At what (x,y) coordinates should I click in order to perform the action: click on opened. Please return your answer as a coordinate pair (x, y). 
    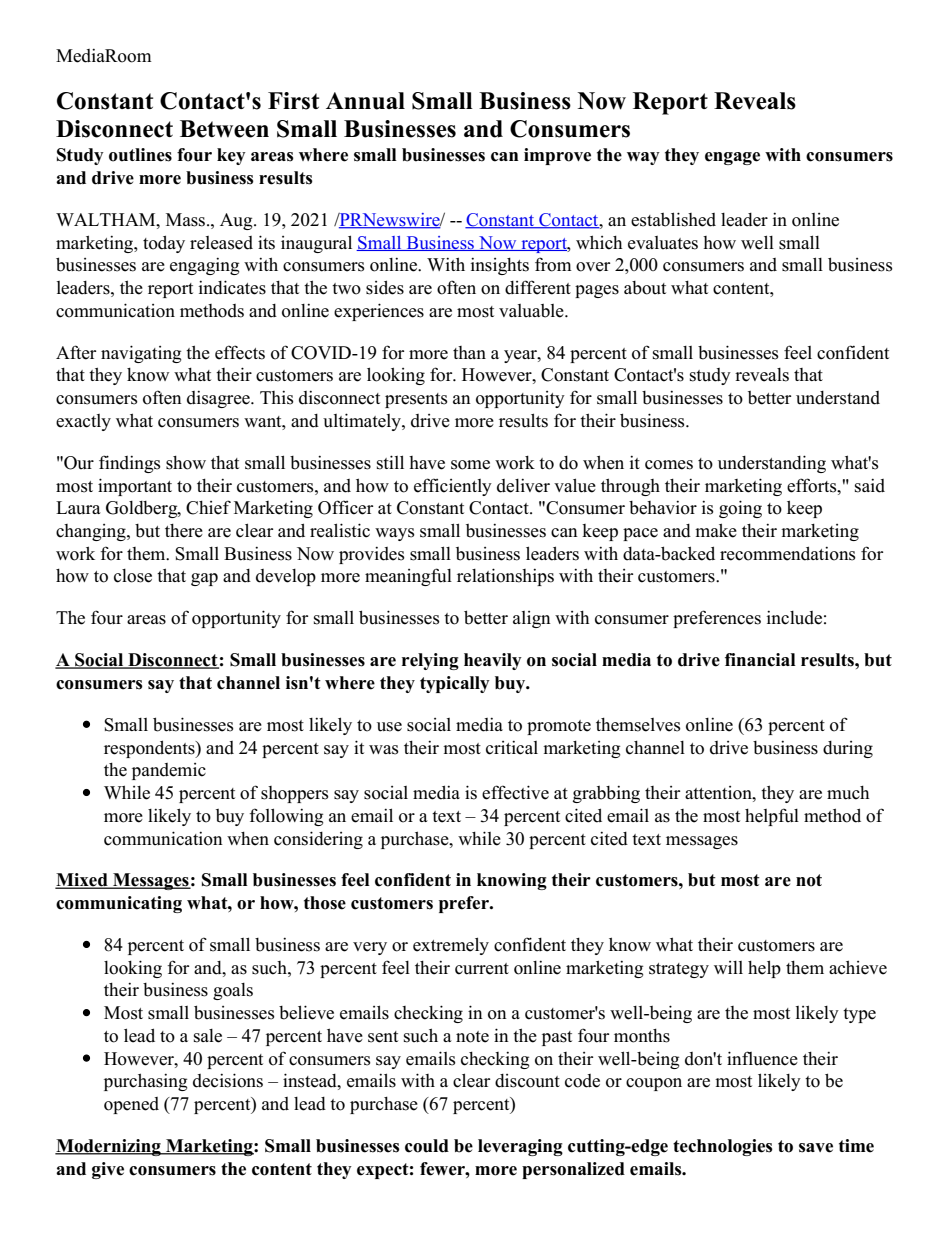
    Looking at the image, I should click on (131, 1105).
